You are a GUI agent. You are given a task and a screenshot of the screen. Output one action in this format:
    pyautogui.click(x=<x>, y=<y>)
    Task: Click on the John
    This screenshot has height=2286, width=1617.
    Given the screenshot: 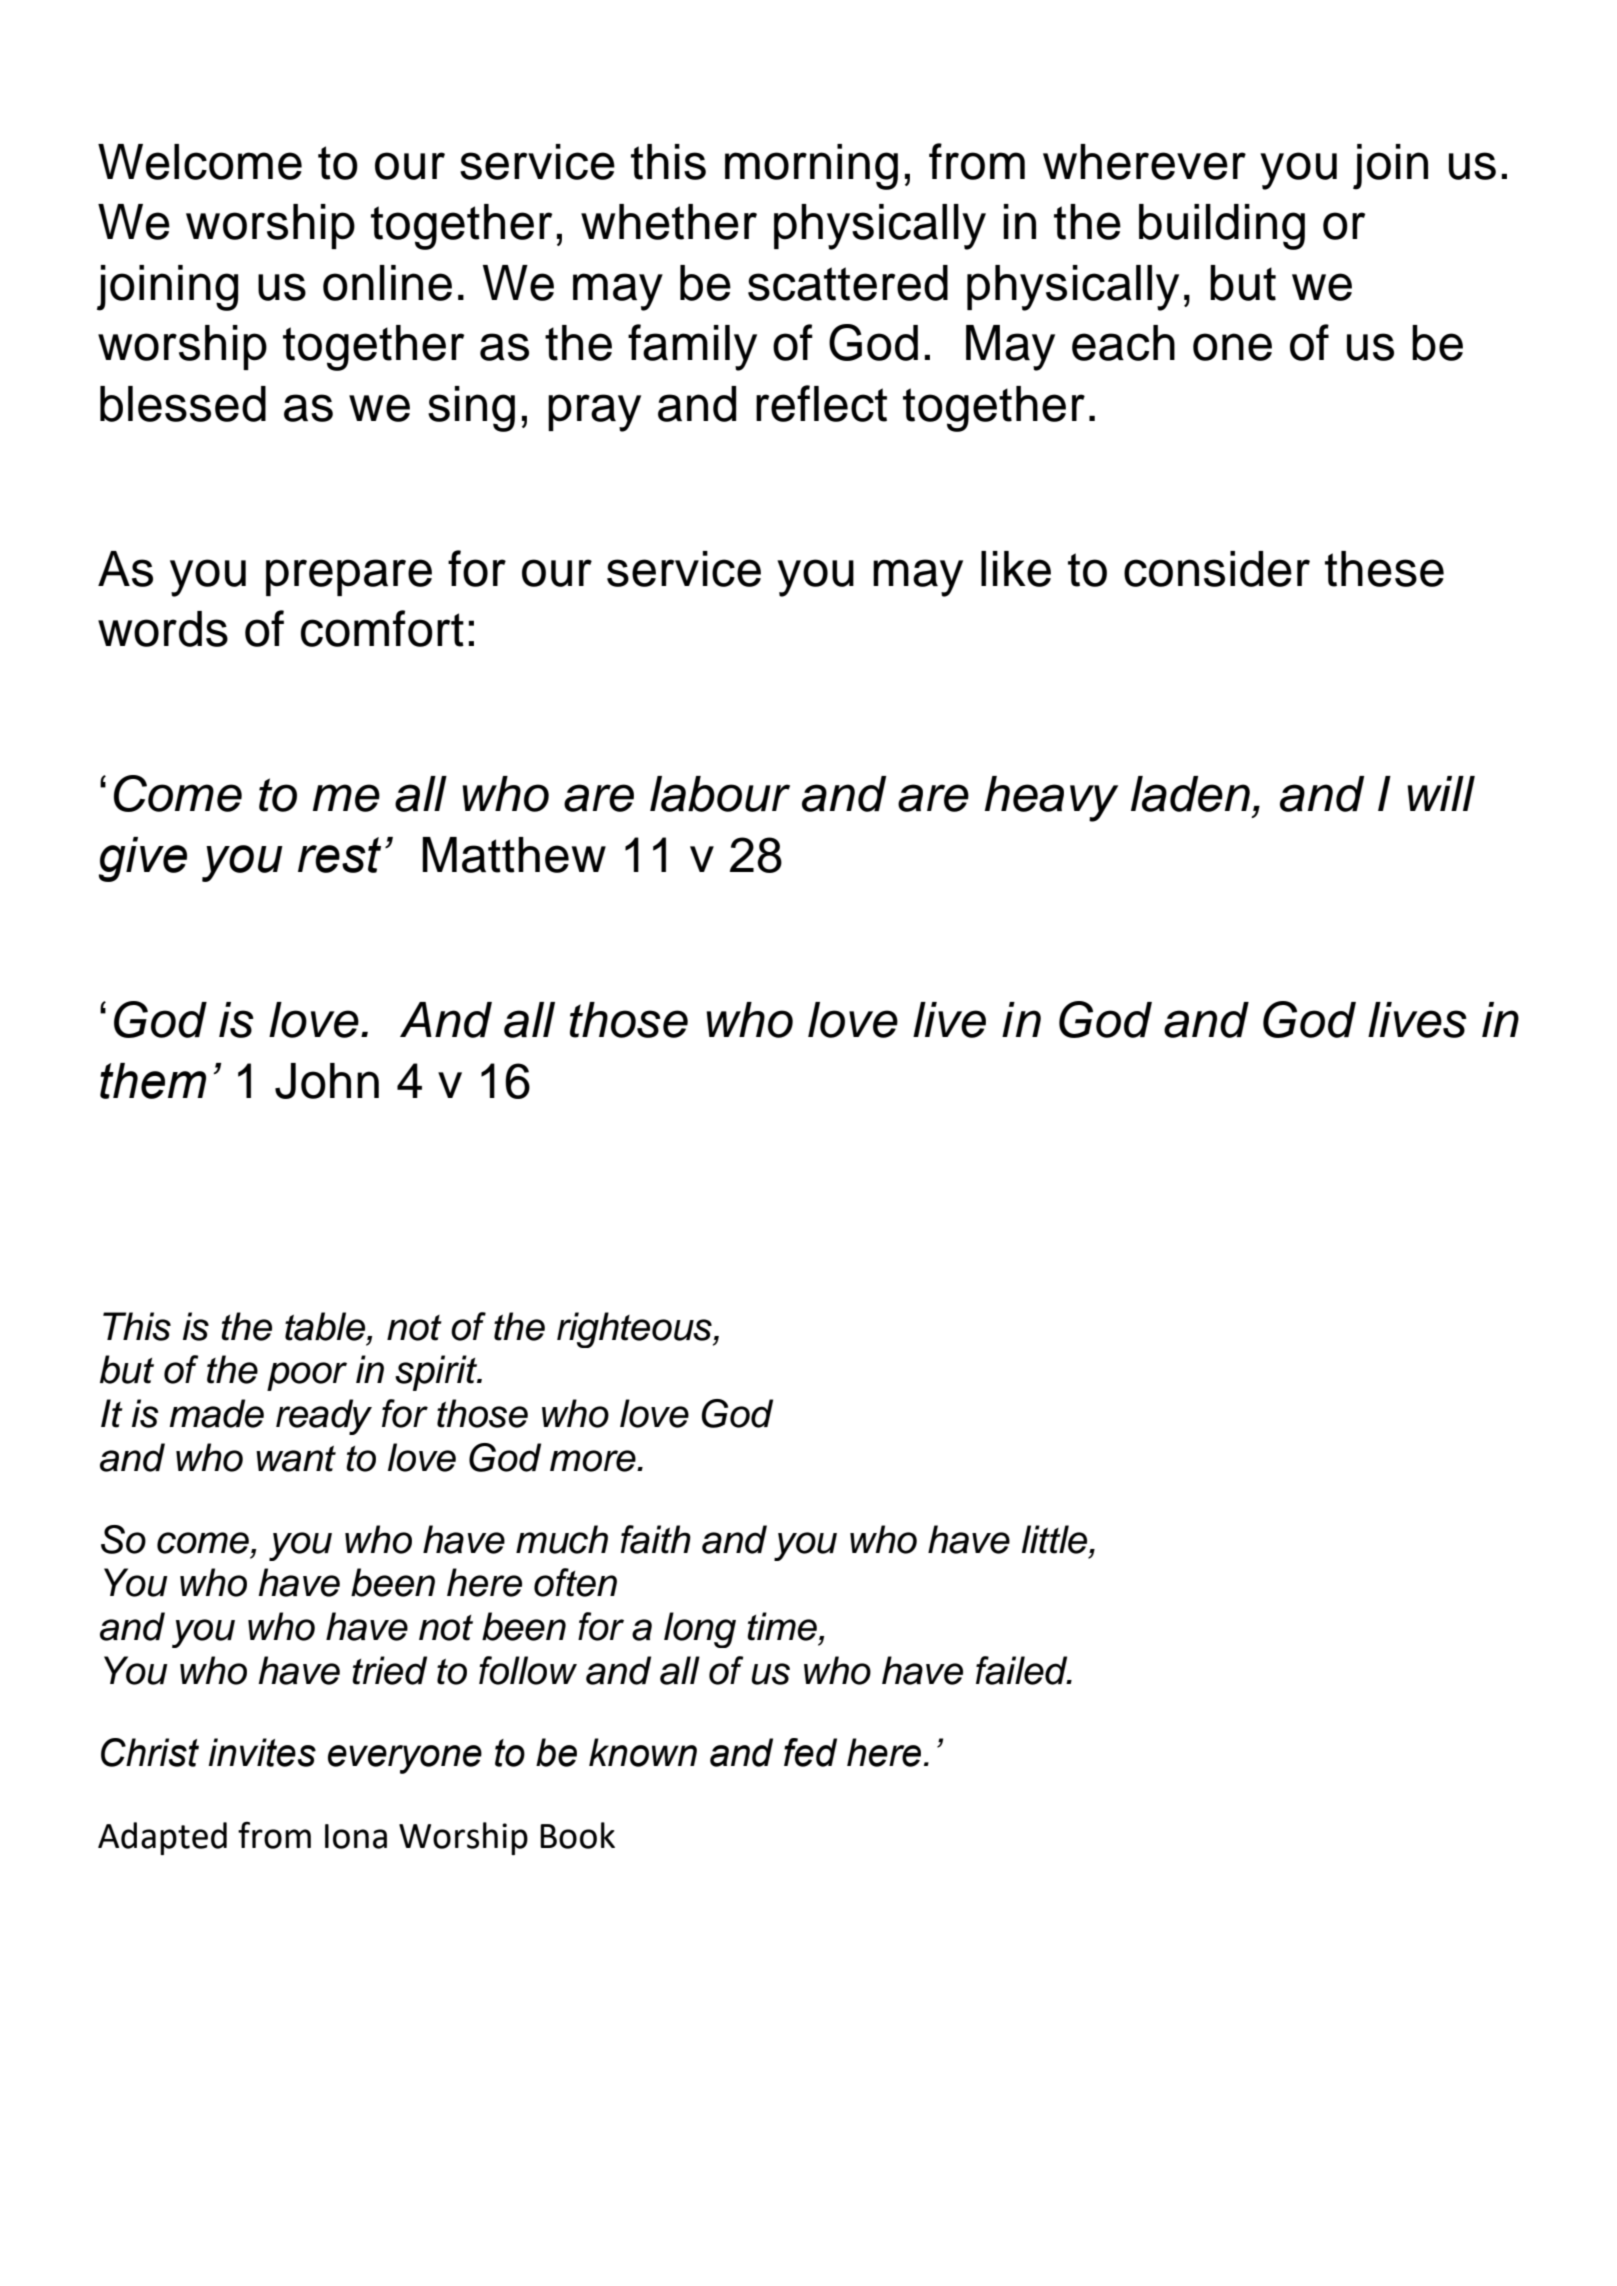 What is the action you would take?
    pyautogui.click(x=327, y=1081)
